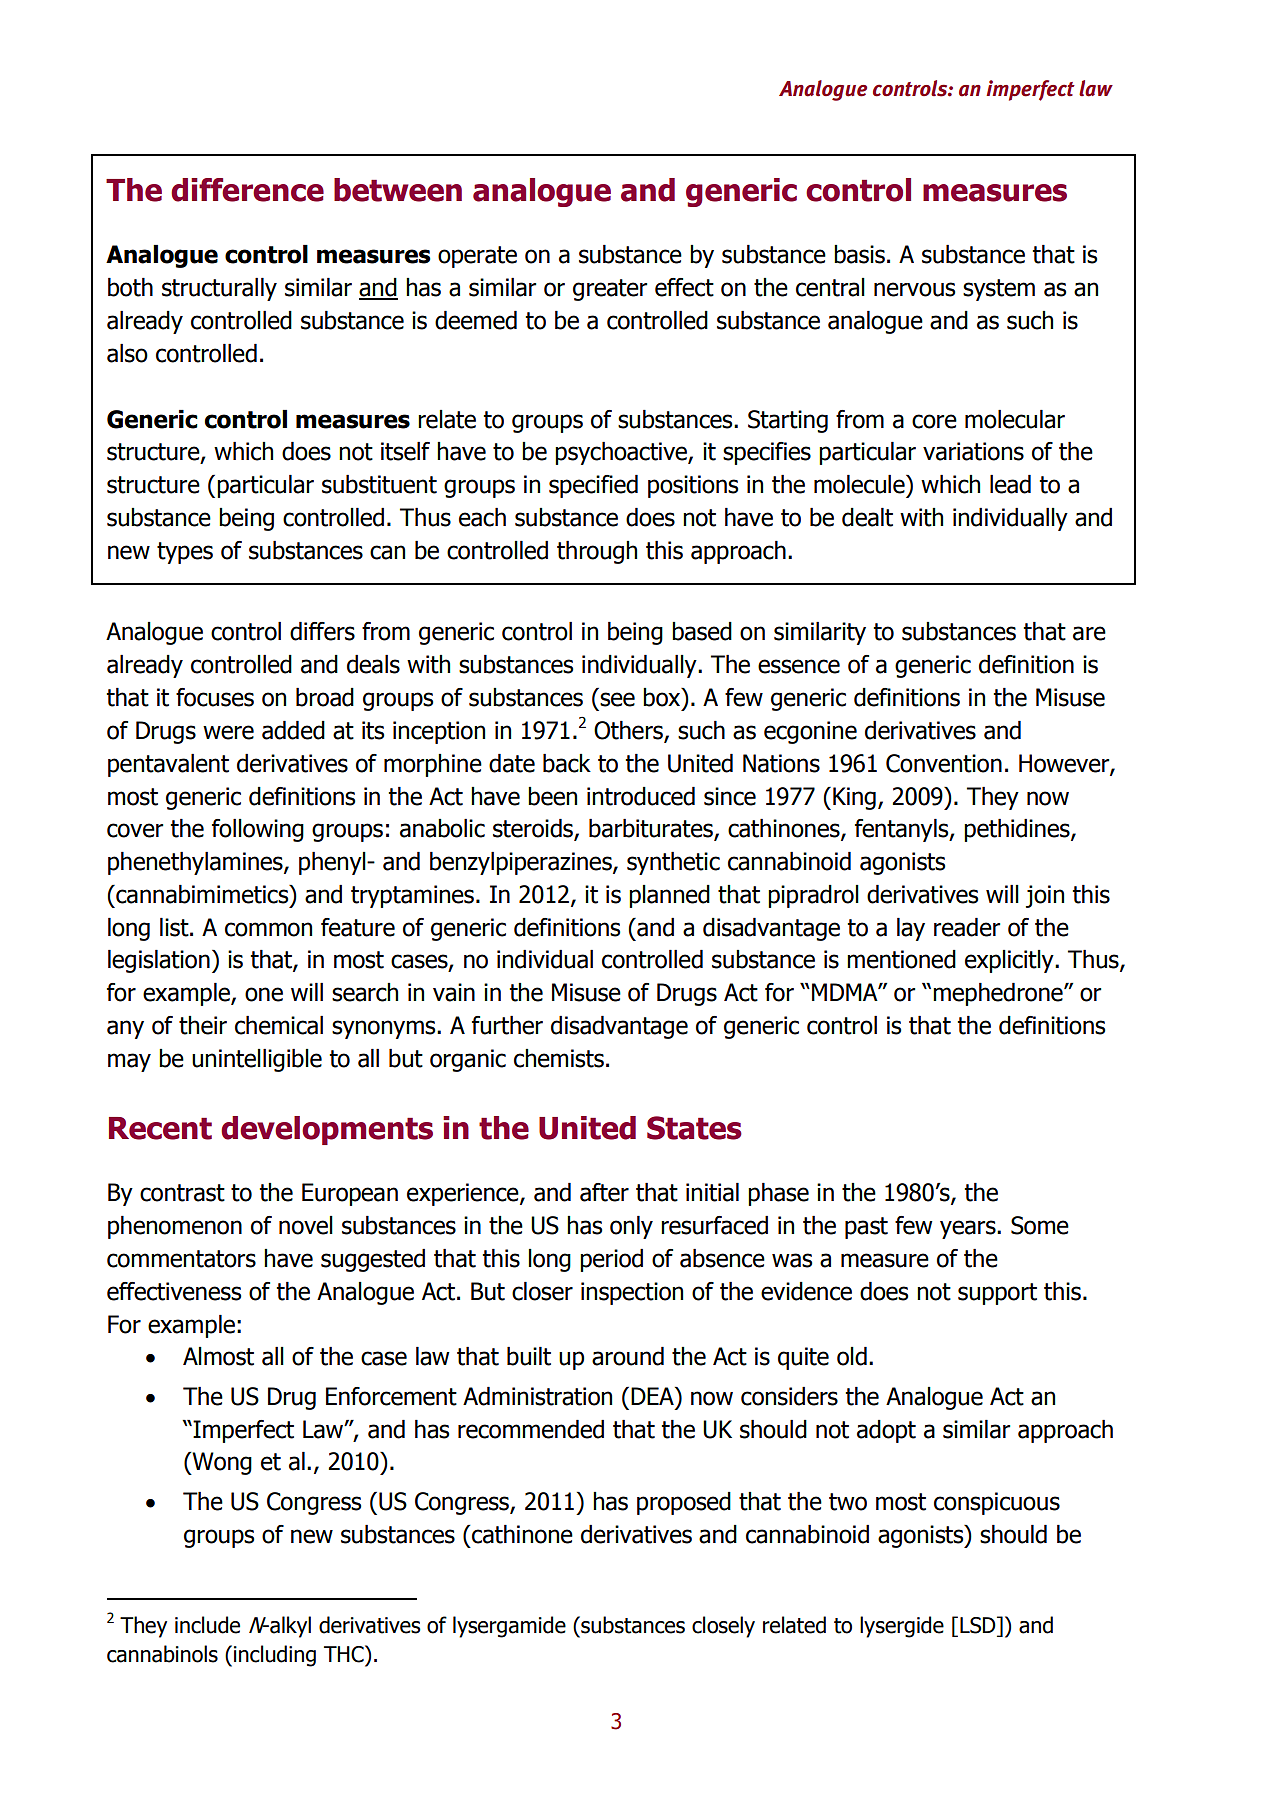 The height and width of the screenshot is (1808, 1279). Describe the element at coordinates (610, 290) in the screenshot. I see `greater` at that location.
